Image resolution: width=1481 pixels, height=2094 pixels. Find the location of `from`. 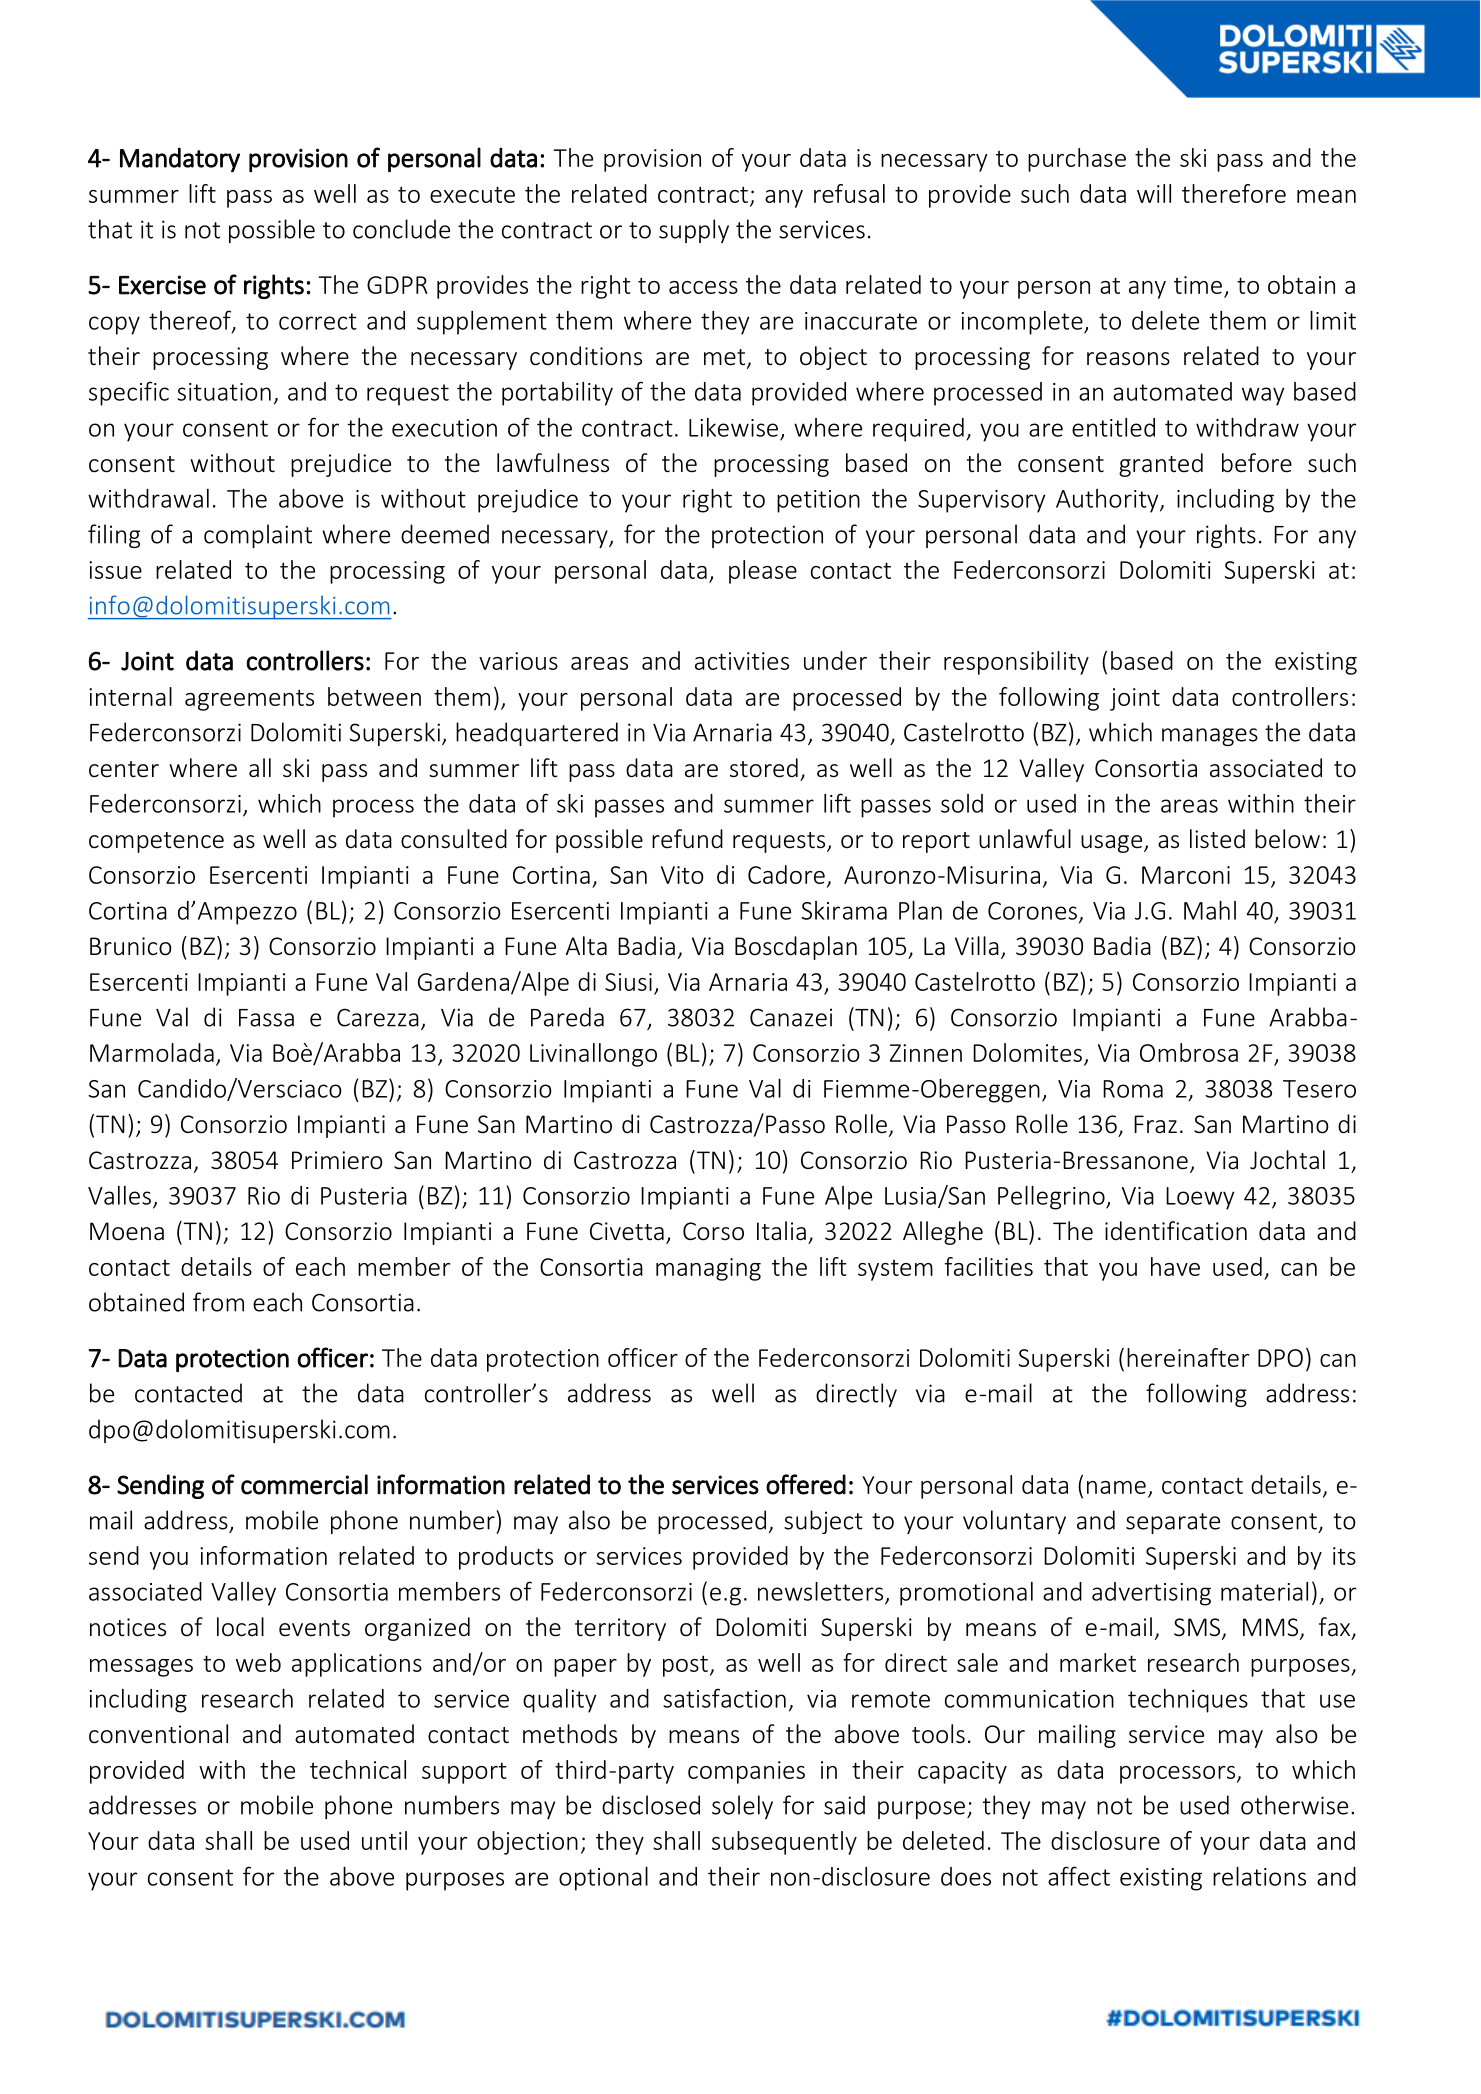

from is located at coordinates (218, 1302).
